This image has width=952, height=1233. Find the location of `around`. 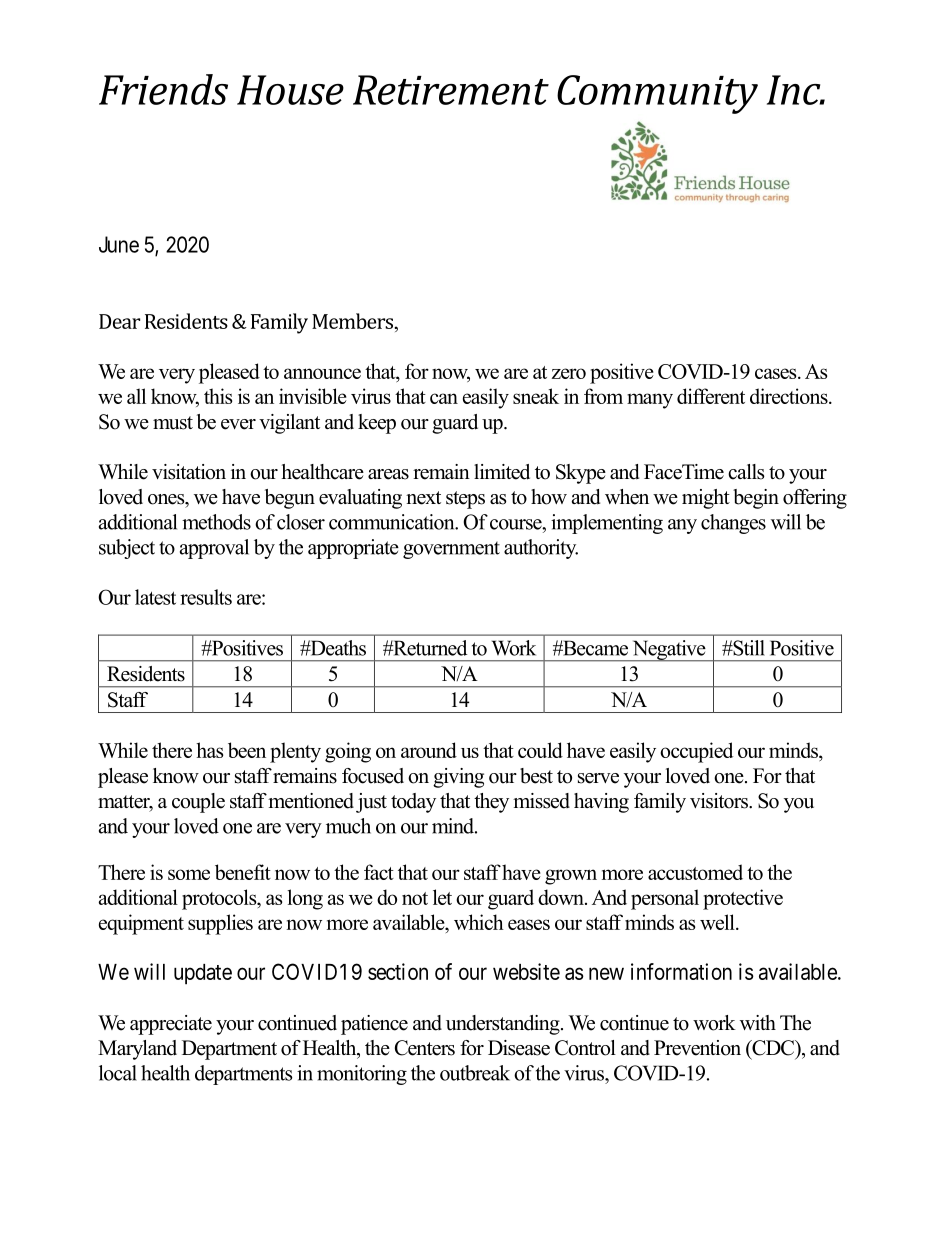

around is located at coordinates (429, 750).
